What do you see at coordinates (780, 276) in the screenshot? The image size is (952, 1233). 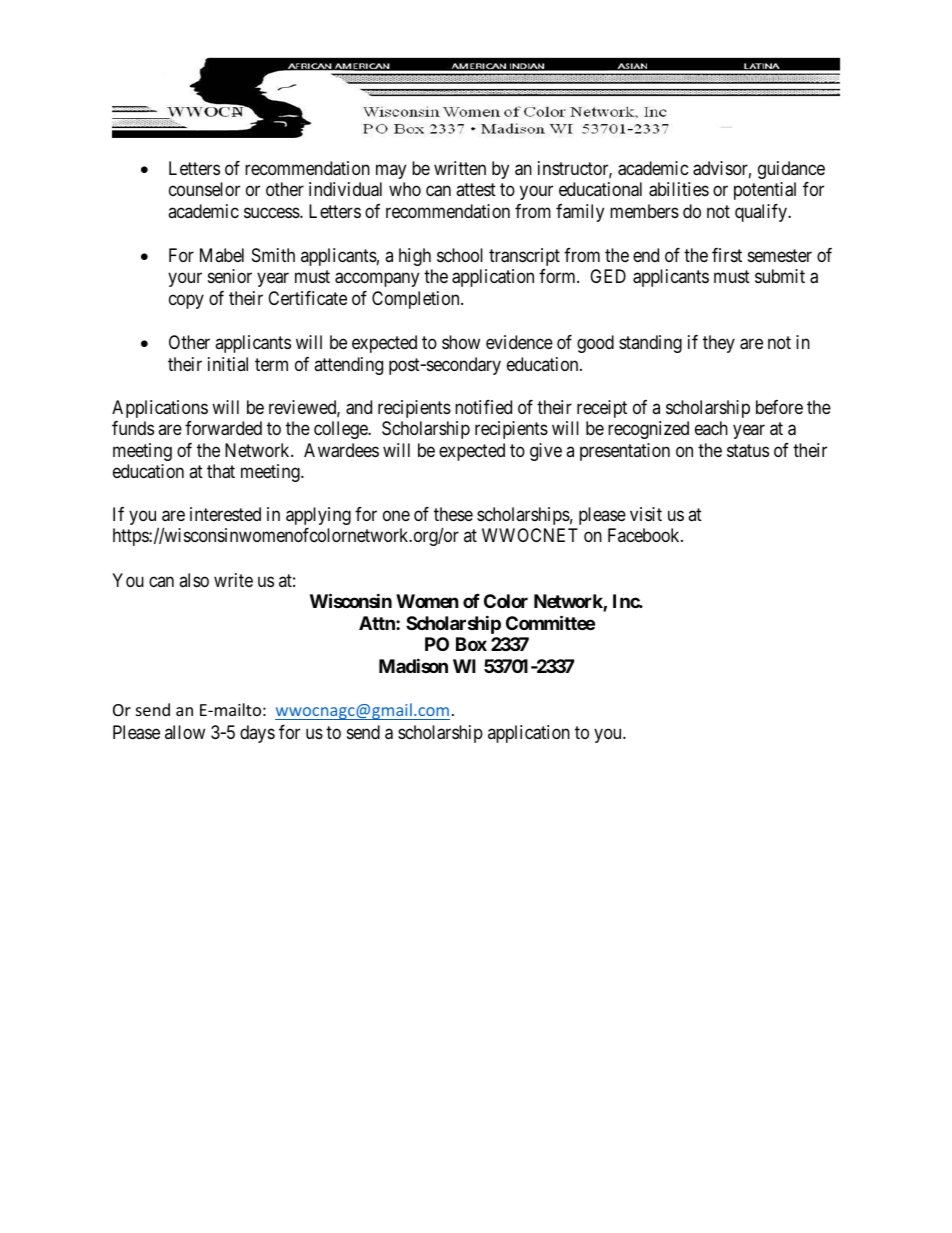 I see `submit` at bounding box center [780, 276].
